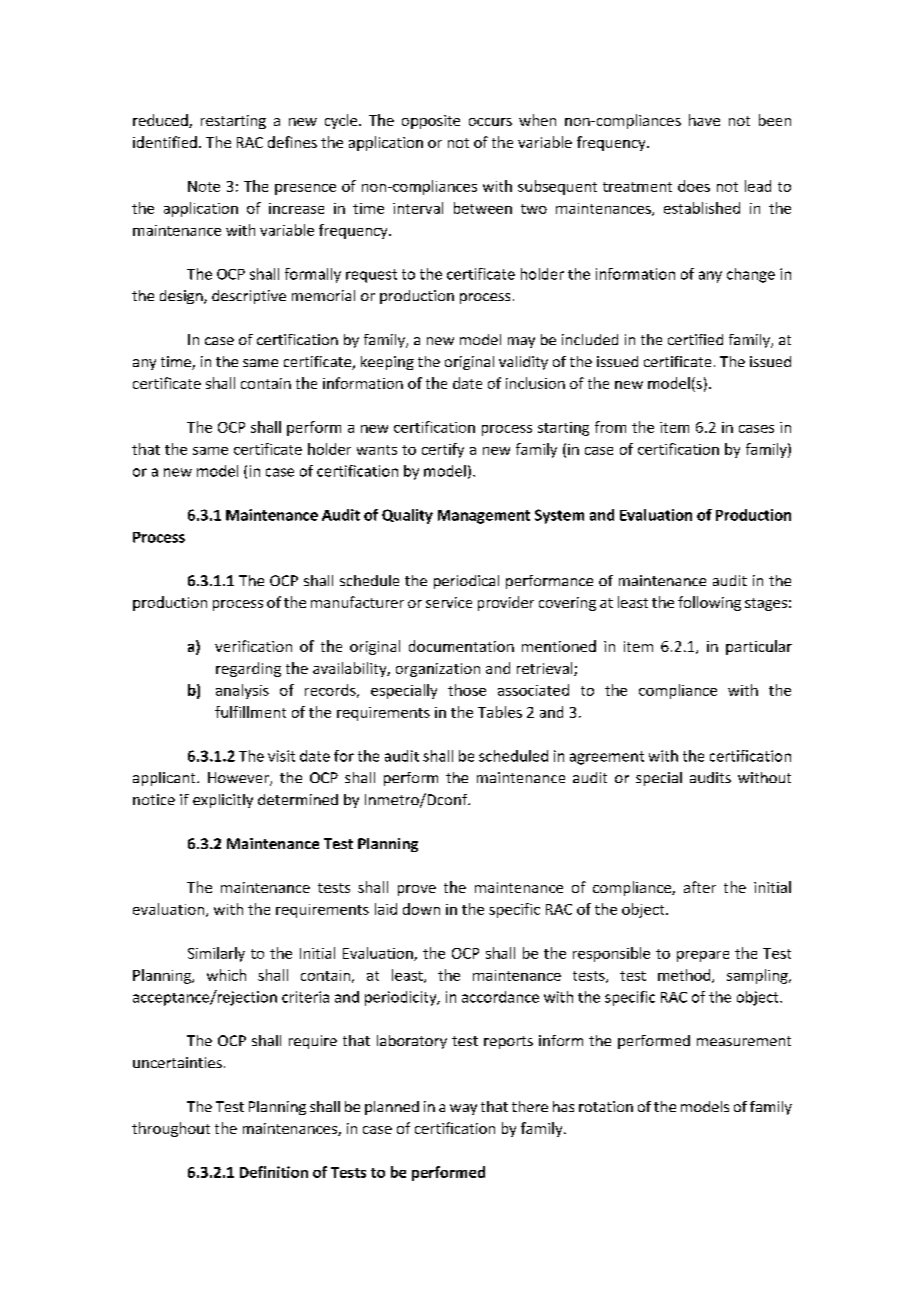 Image resolution: width=924 pixels, height=1308 pixels. What do you see at coordinates (709, 603) in the image?
I see `following` at bounding box center [709, 603].
